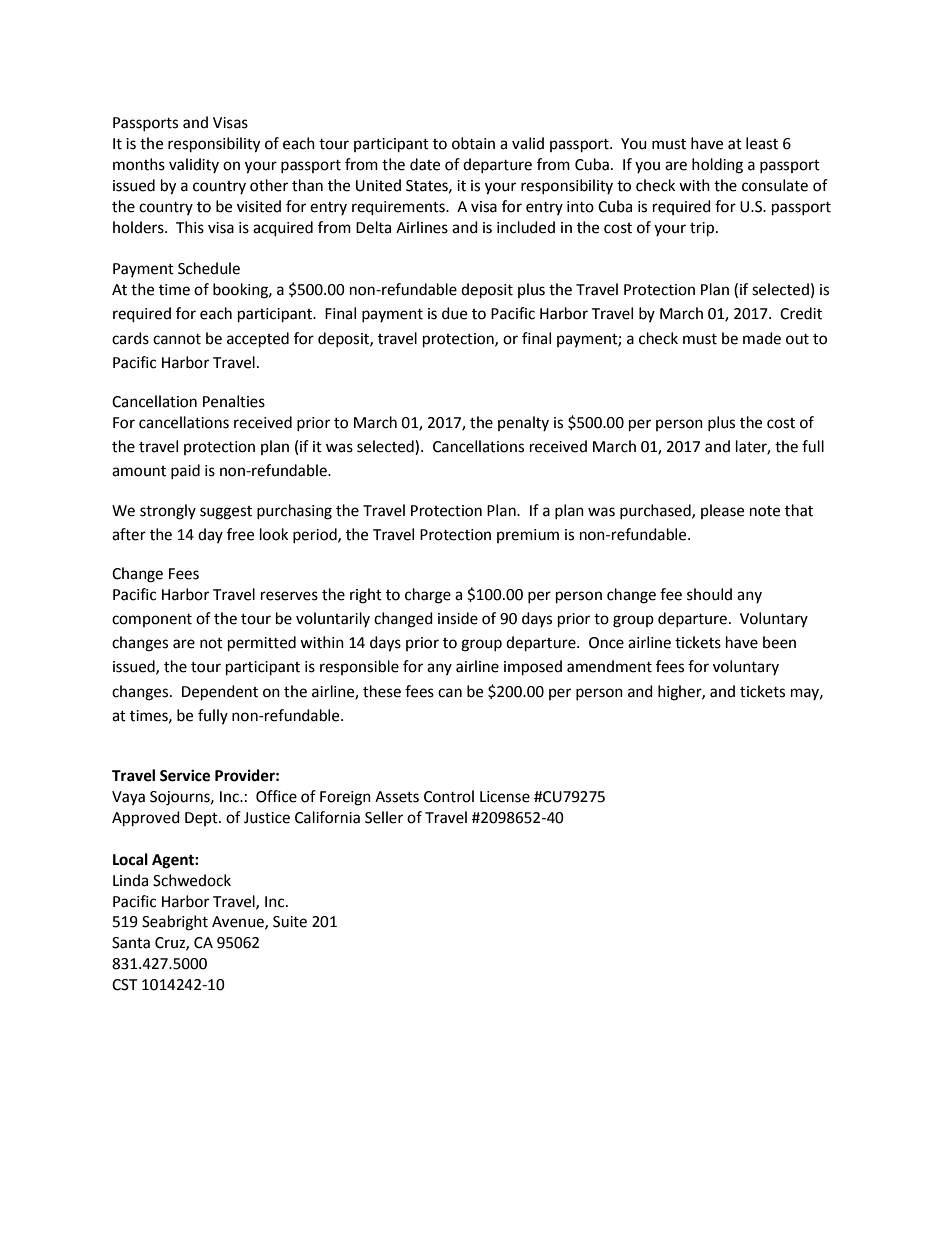 This page has height=1233, width=952. What do you see at coordinates (523, 423) in the page?
I see `penalty` at bounding box center [523, 423].
